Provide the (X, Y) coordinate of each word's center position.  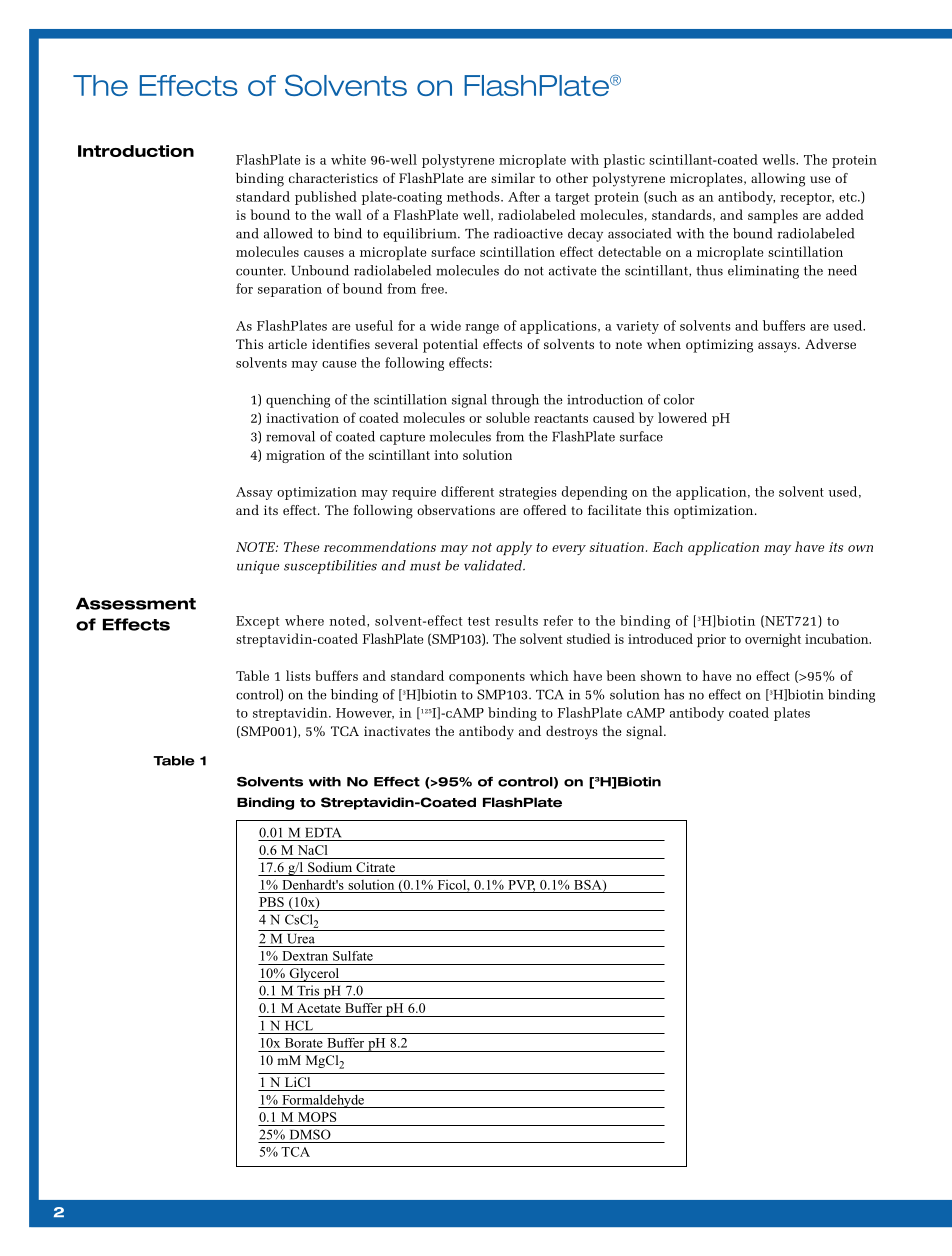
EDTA (323, 833)
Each (668, 546)
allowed (288, 233)
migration (295, 456)
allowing (778, 180)
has (674, 694)
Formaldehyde (323, 1101)
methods (474, 196)
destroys (572, 733)
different (467, 491)
